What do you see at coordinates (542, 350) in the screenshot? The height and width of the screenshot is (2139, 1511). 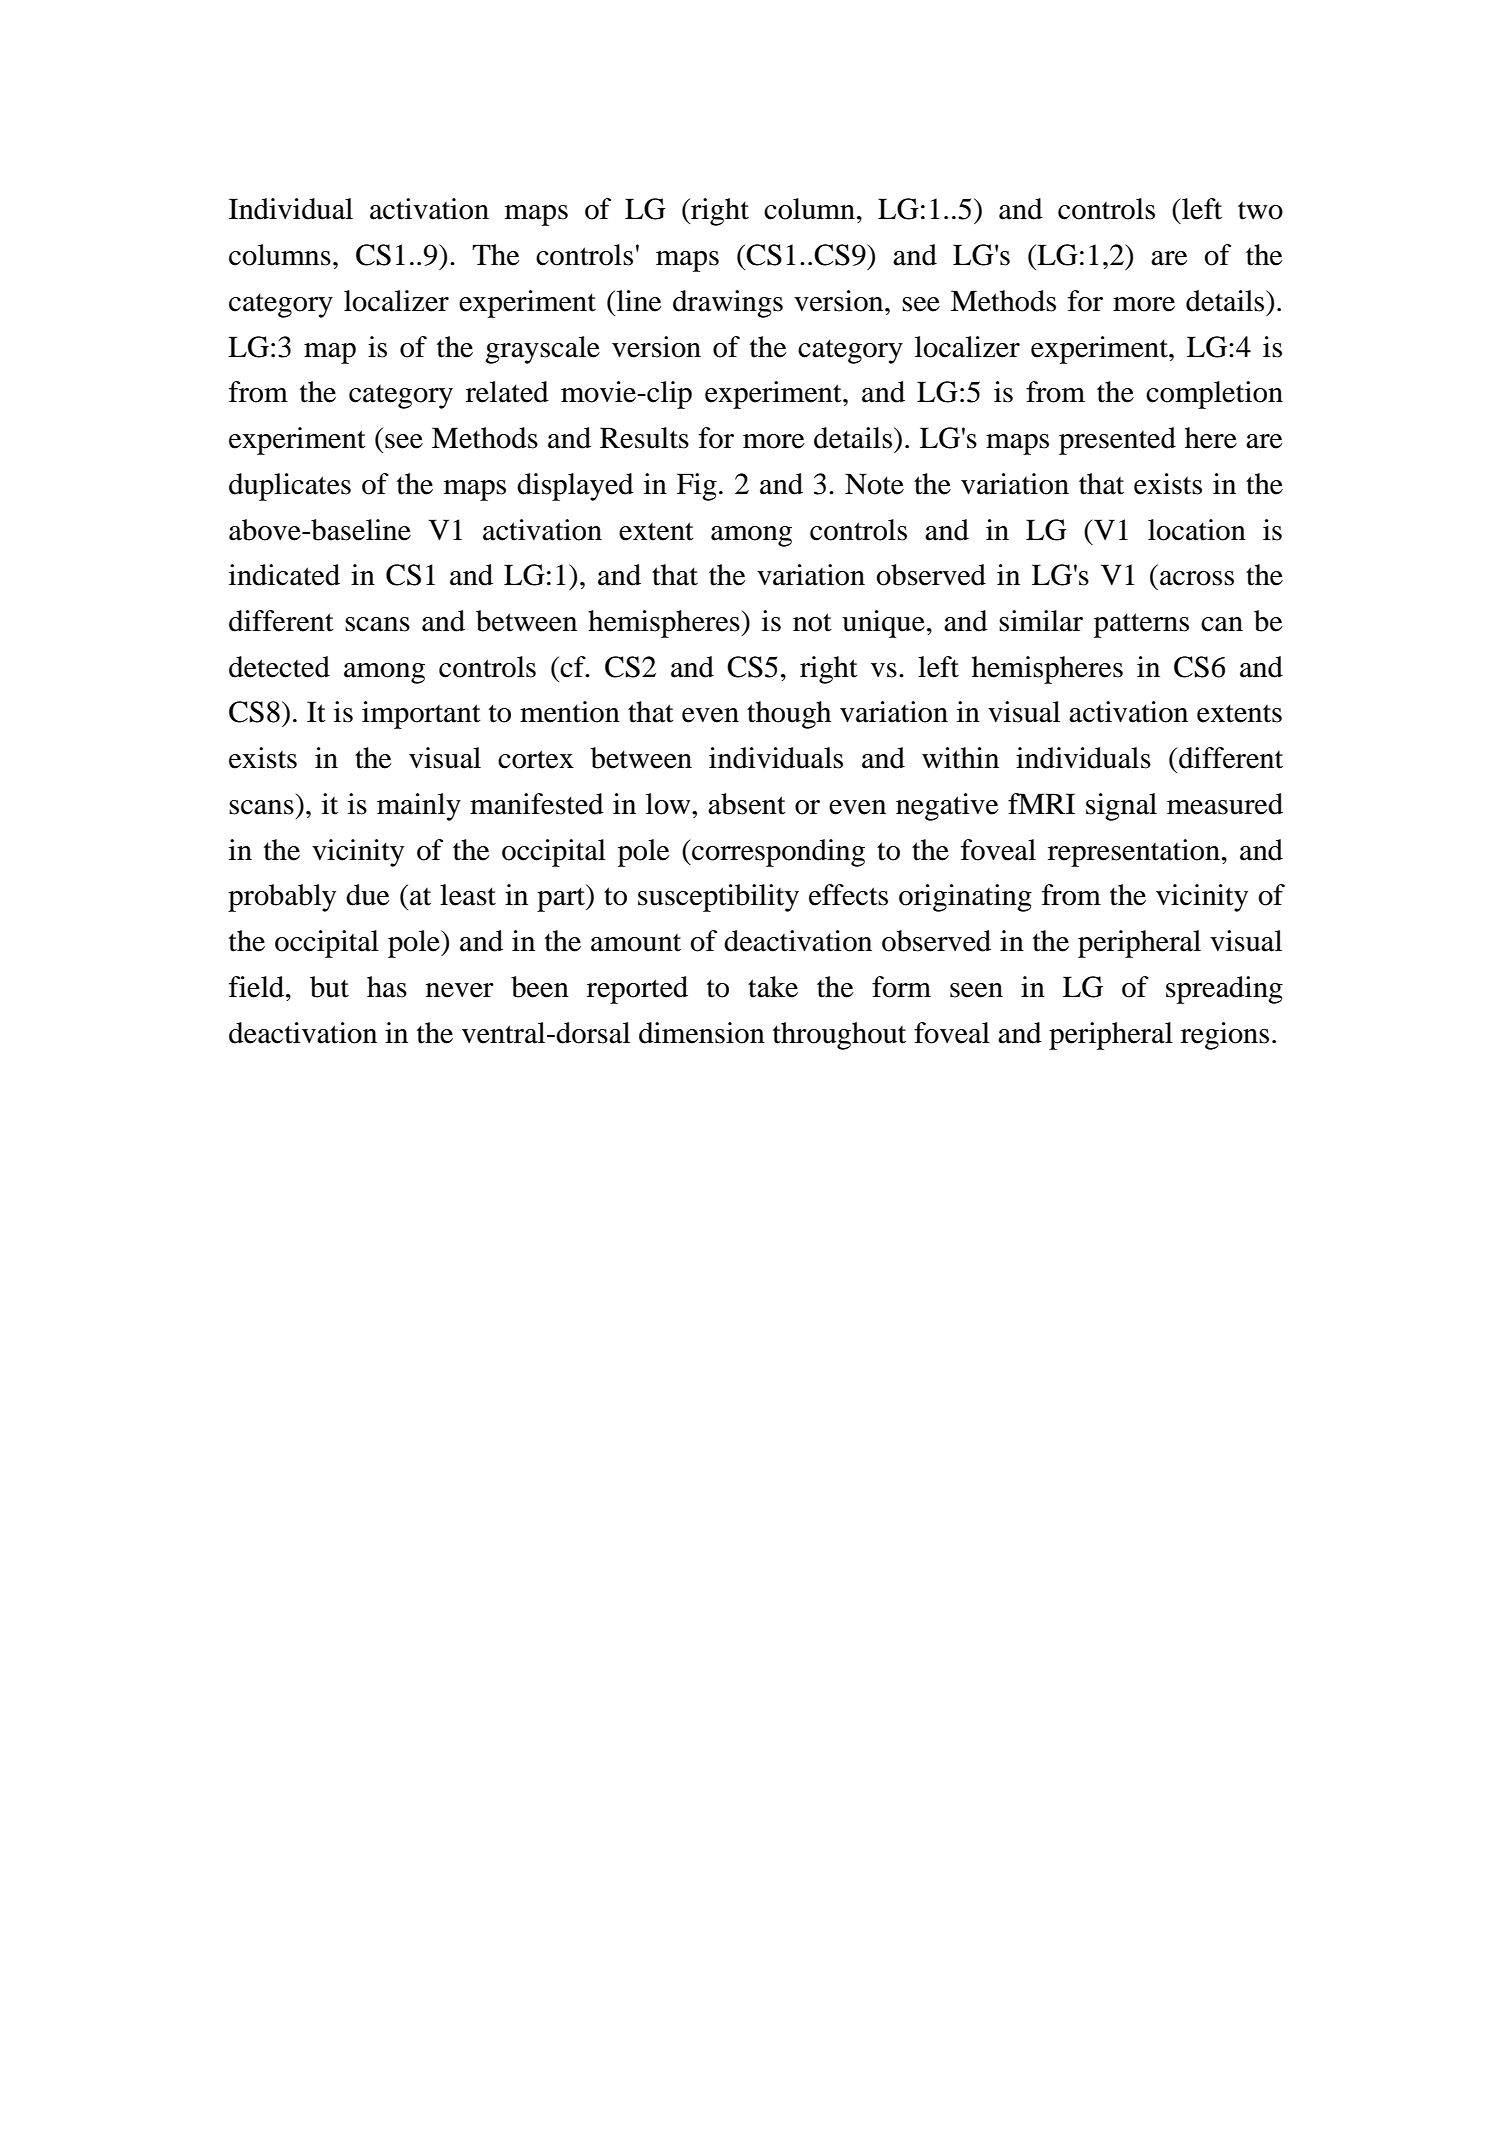 I see `grayscale` at bounding box center [542, 350].
